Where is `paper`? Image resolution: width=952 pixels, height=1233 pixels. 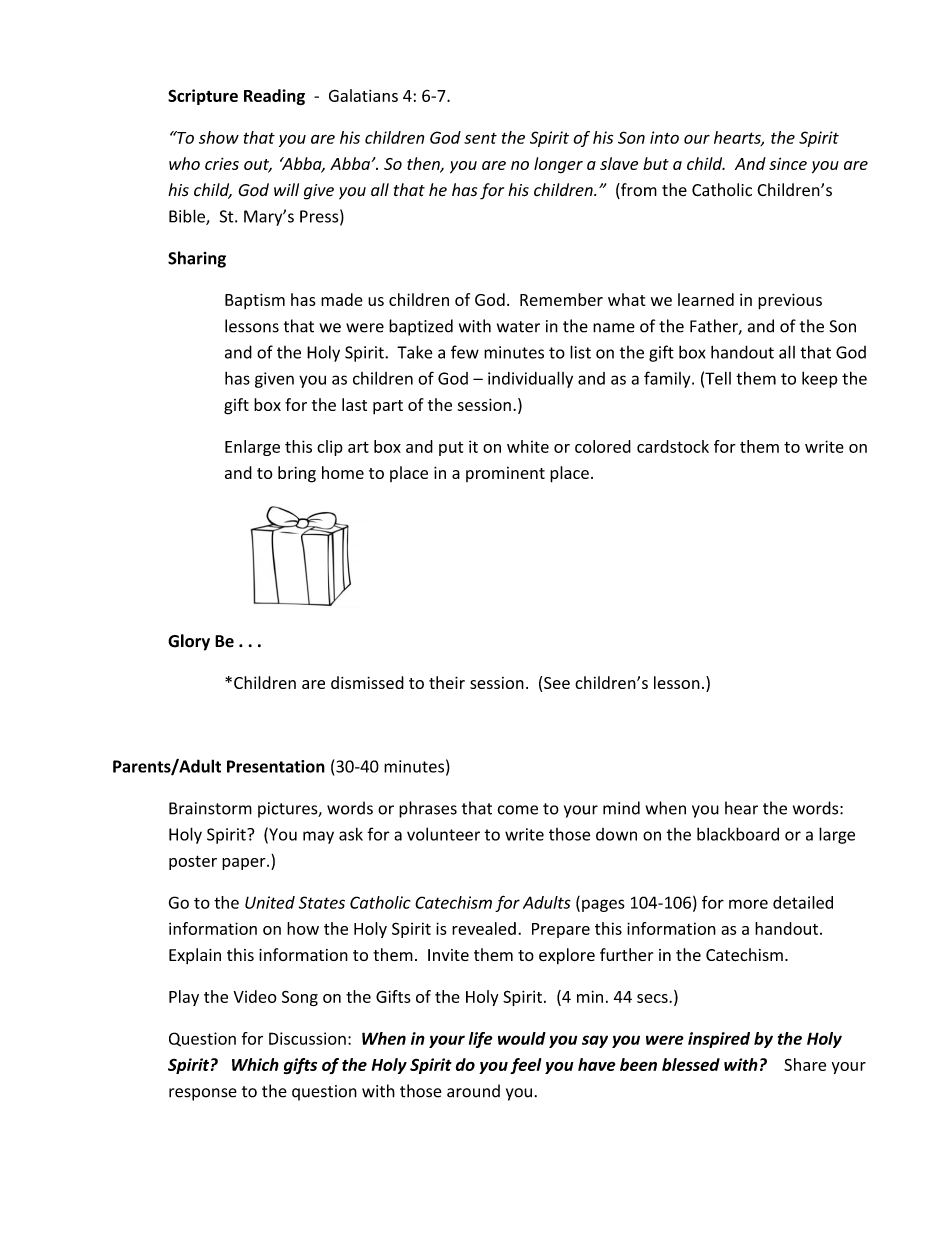
paper is located at coordinates (245, 864).
